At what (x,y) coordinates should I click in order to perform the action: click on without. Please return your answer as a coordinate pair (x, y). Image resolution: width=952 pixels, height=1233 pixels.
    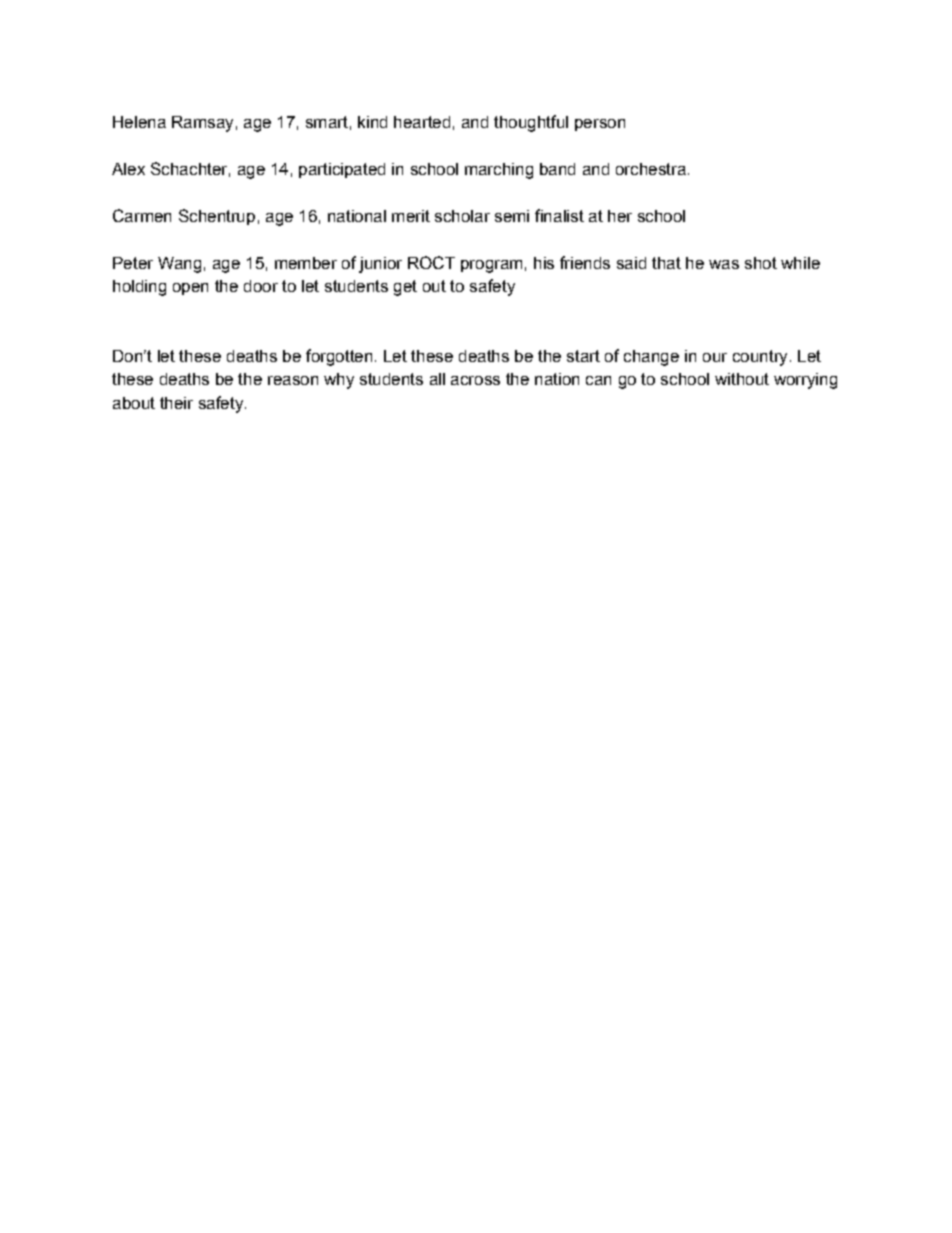
    Looking at the image, I should click on (742, 379).
